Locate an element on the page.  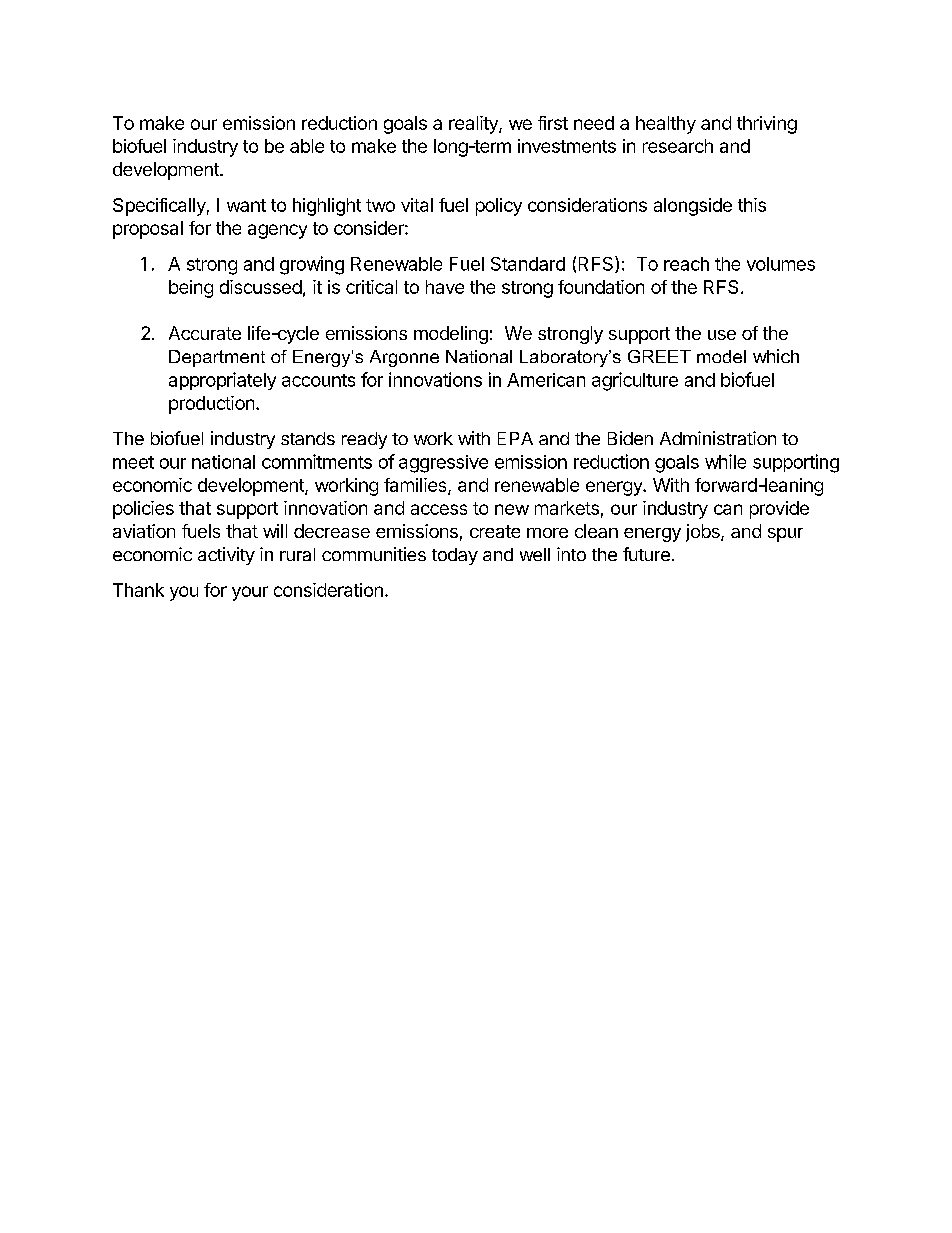
today is located at coordinates (455, 556).
